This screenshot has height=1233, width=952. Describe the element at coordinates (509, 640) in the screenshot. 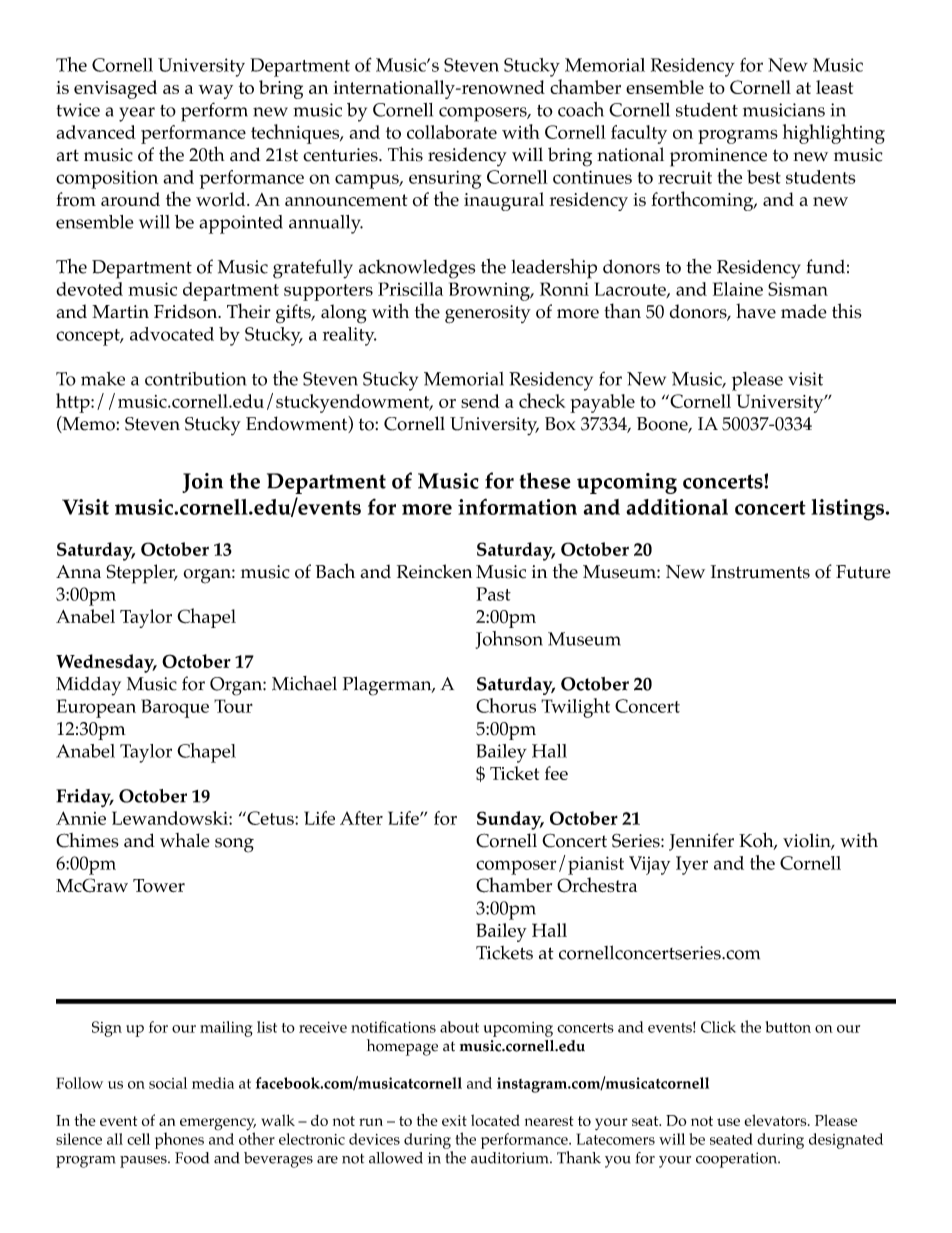

I see `Johnson` at that location.
